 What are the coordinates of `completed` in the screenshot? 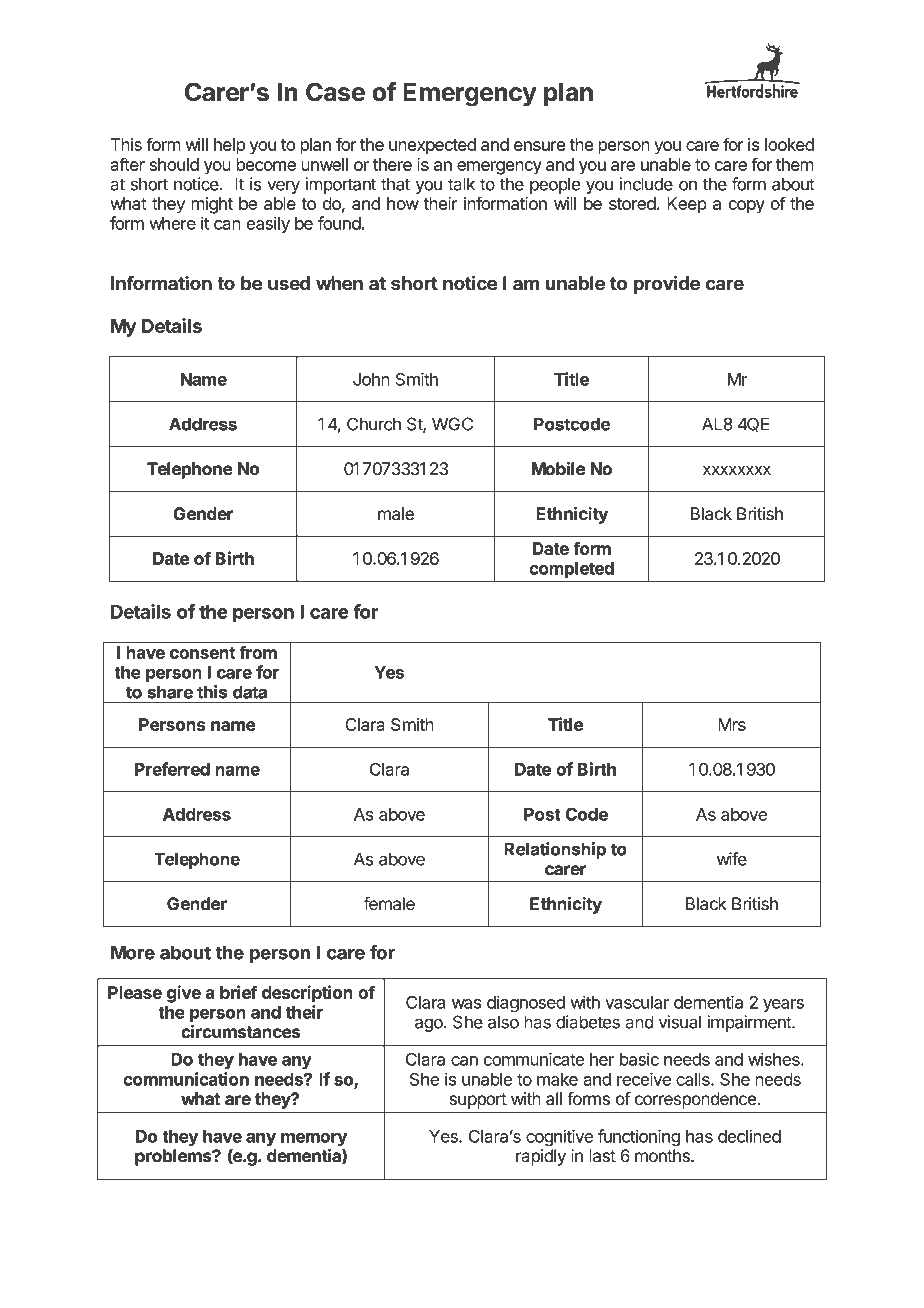 It's located at (571, 571).
